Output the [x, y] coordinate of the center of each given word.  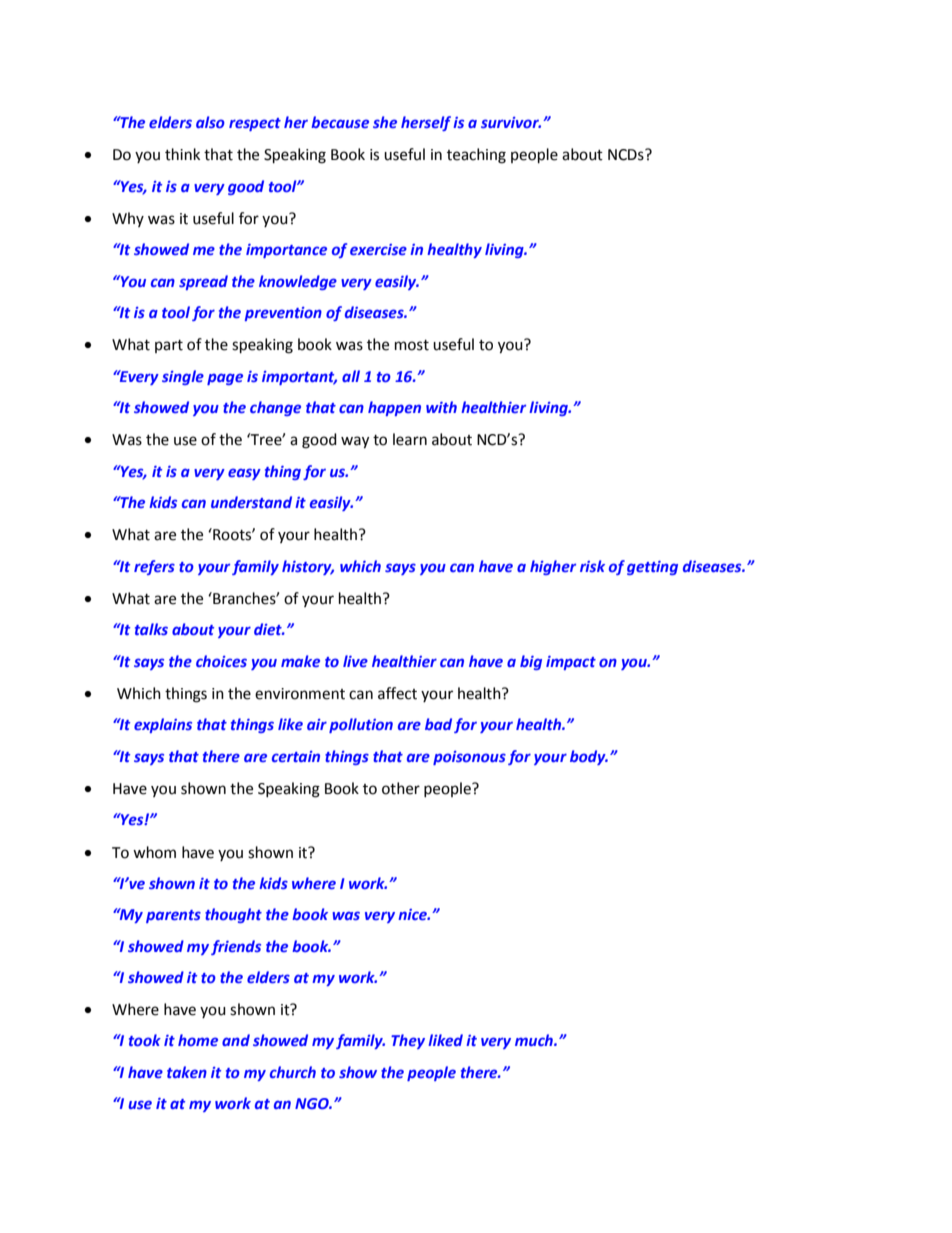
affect [397, 693]
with [441, 407]
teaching [476, 156]
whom [154, 852]
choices [221, 661]
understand [251, 502]
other [401, 788]
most [412, 345]
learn [410, 439]
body [589, 757]
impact [571, 663]
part [169, 346]
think [182, 154]
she [385, 122]
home [198, 1040]
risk [592, 566]
